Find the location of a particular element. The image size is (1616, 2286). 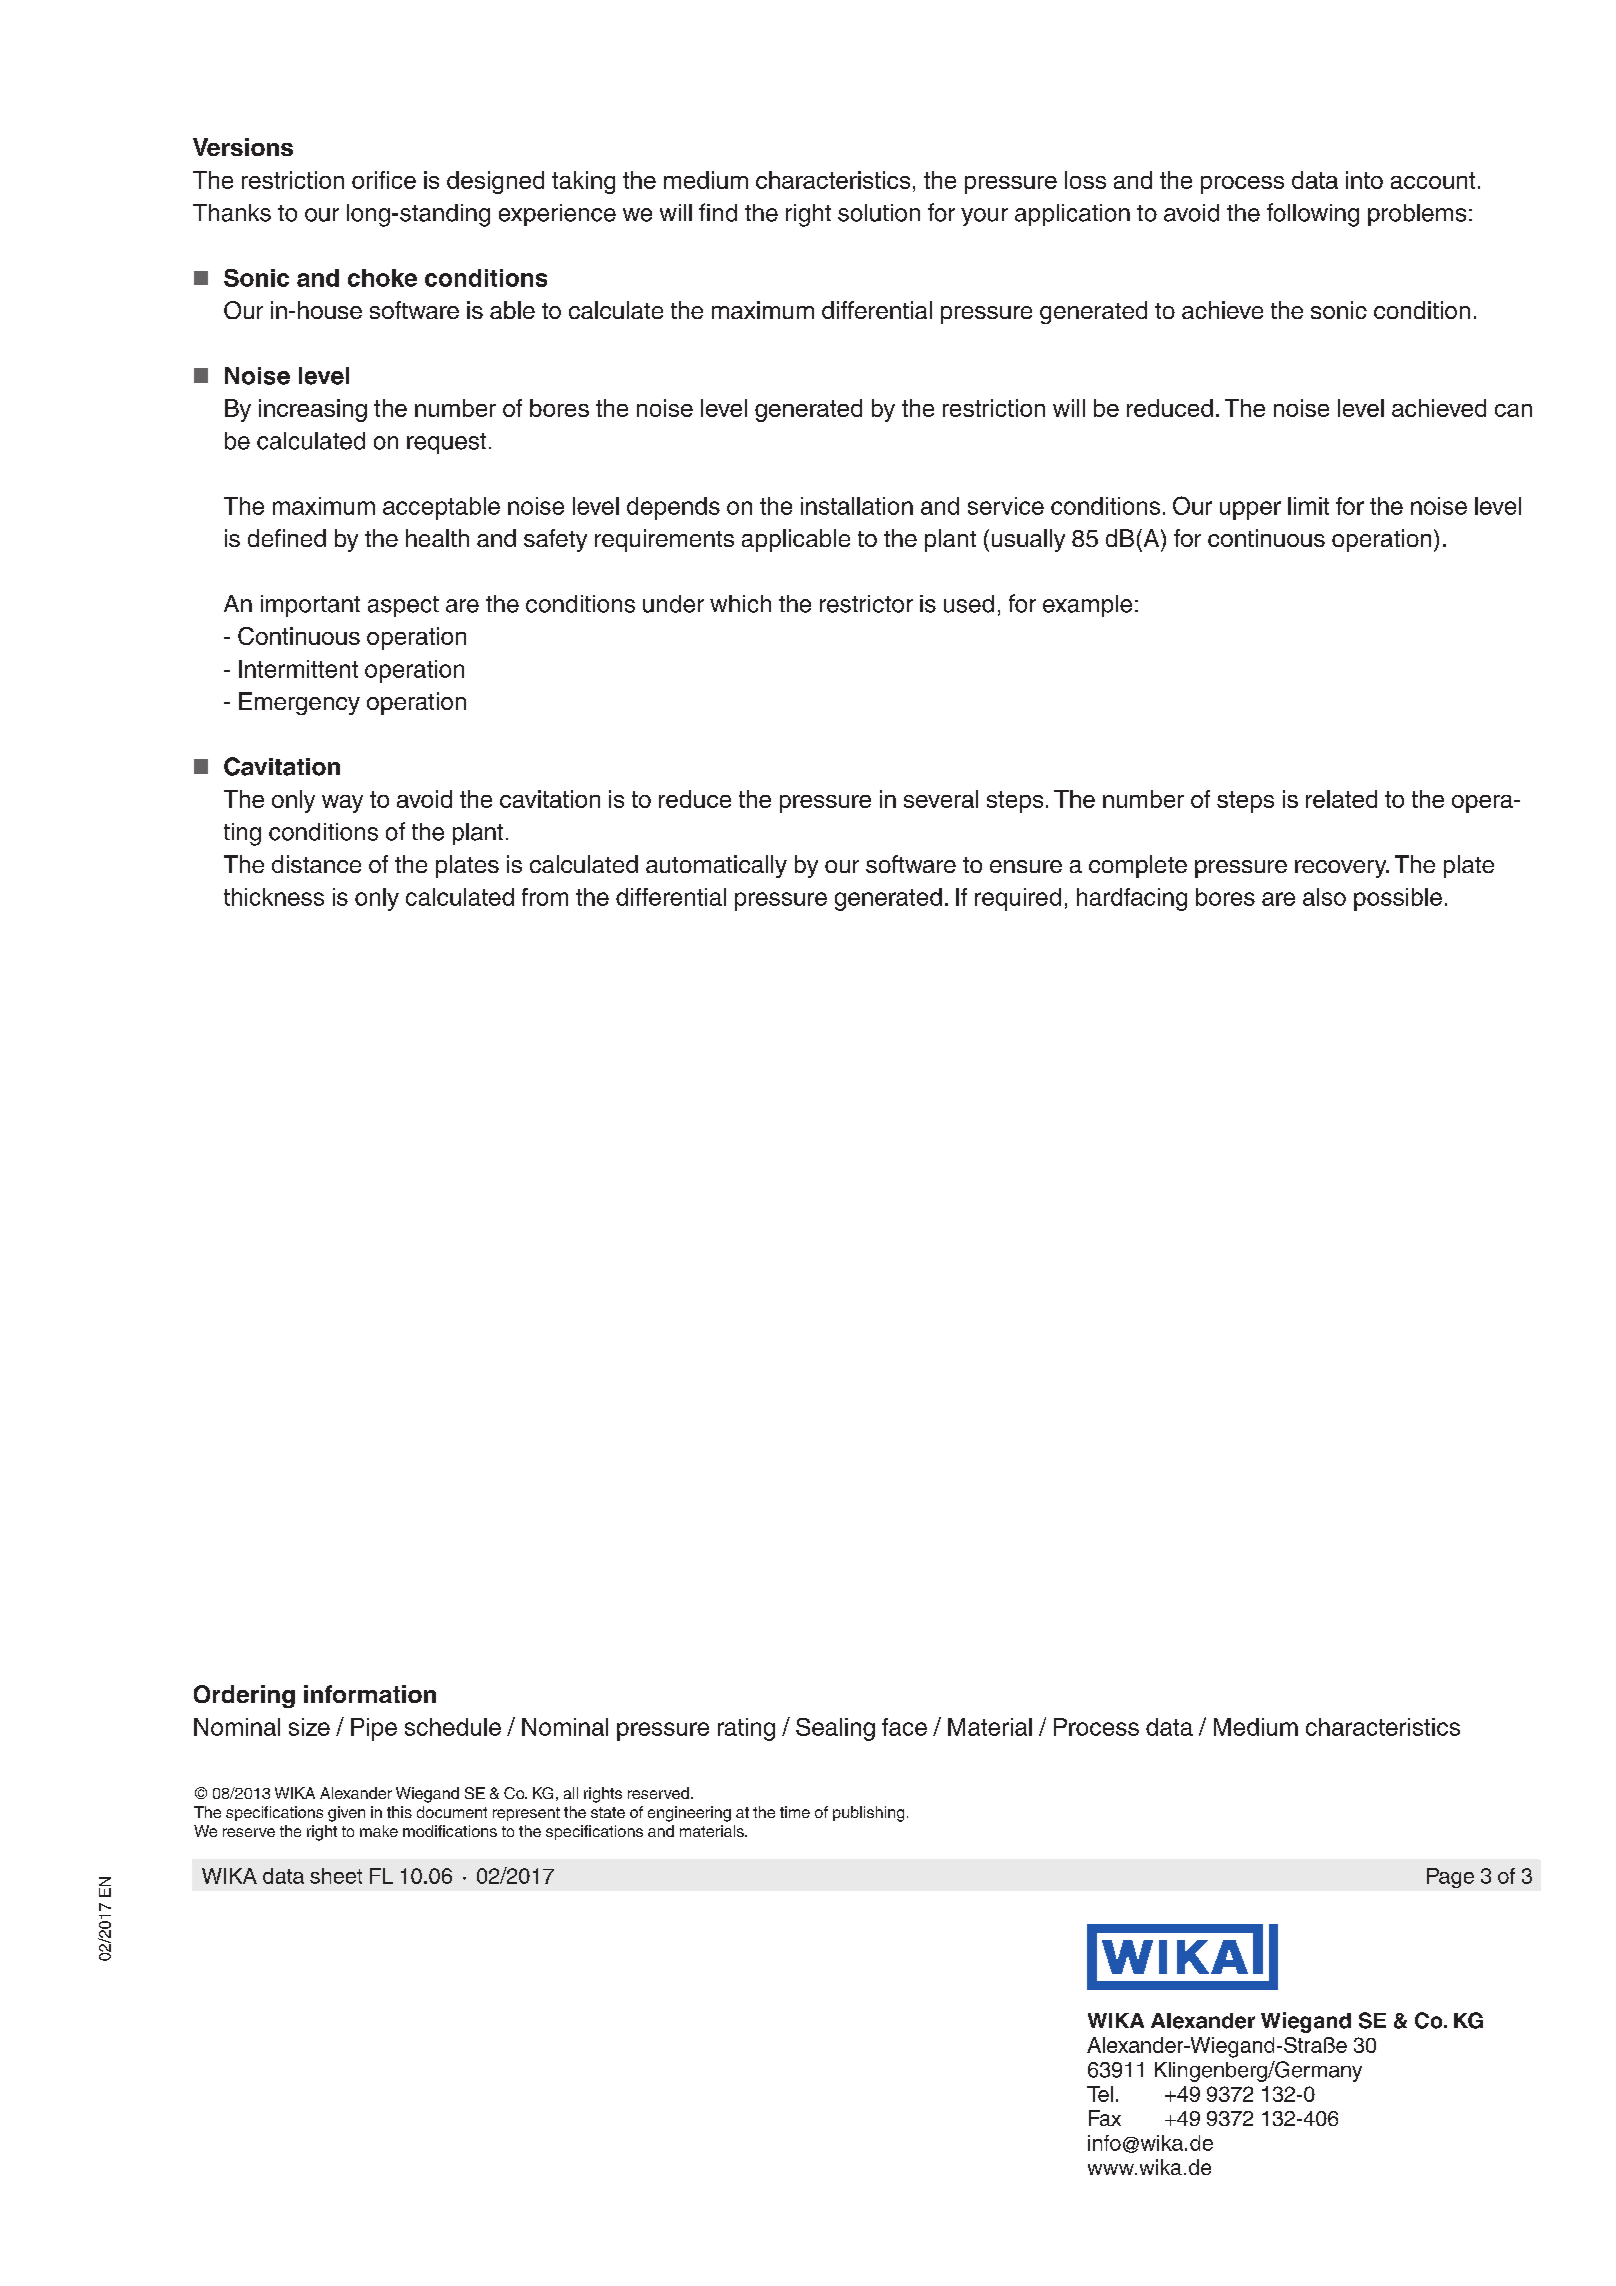

required is located at coordinates (1018, 899).
